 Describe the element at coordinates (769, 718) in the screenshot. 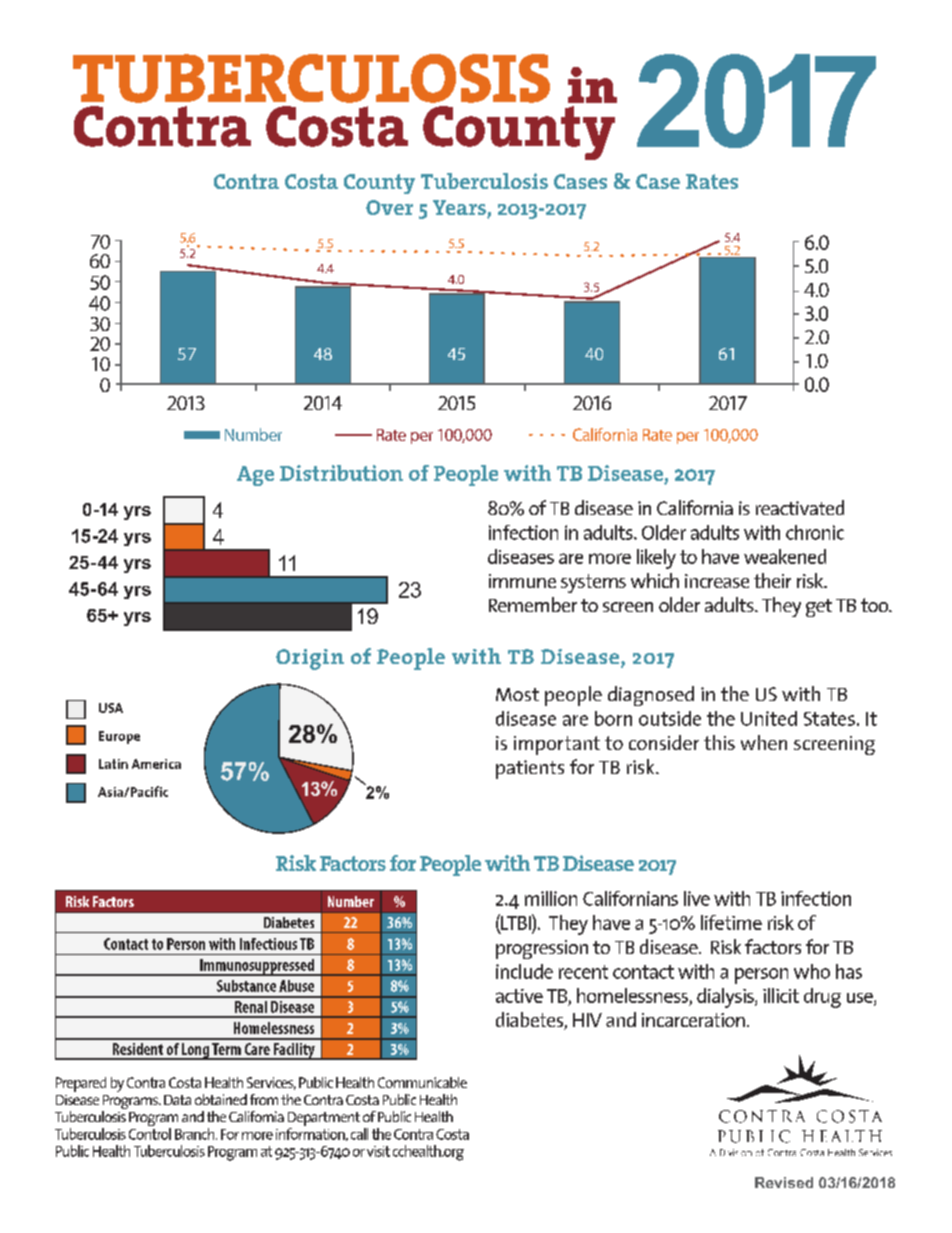

I see `United` at that location.
